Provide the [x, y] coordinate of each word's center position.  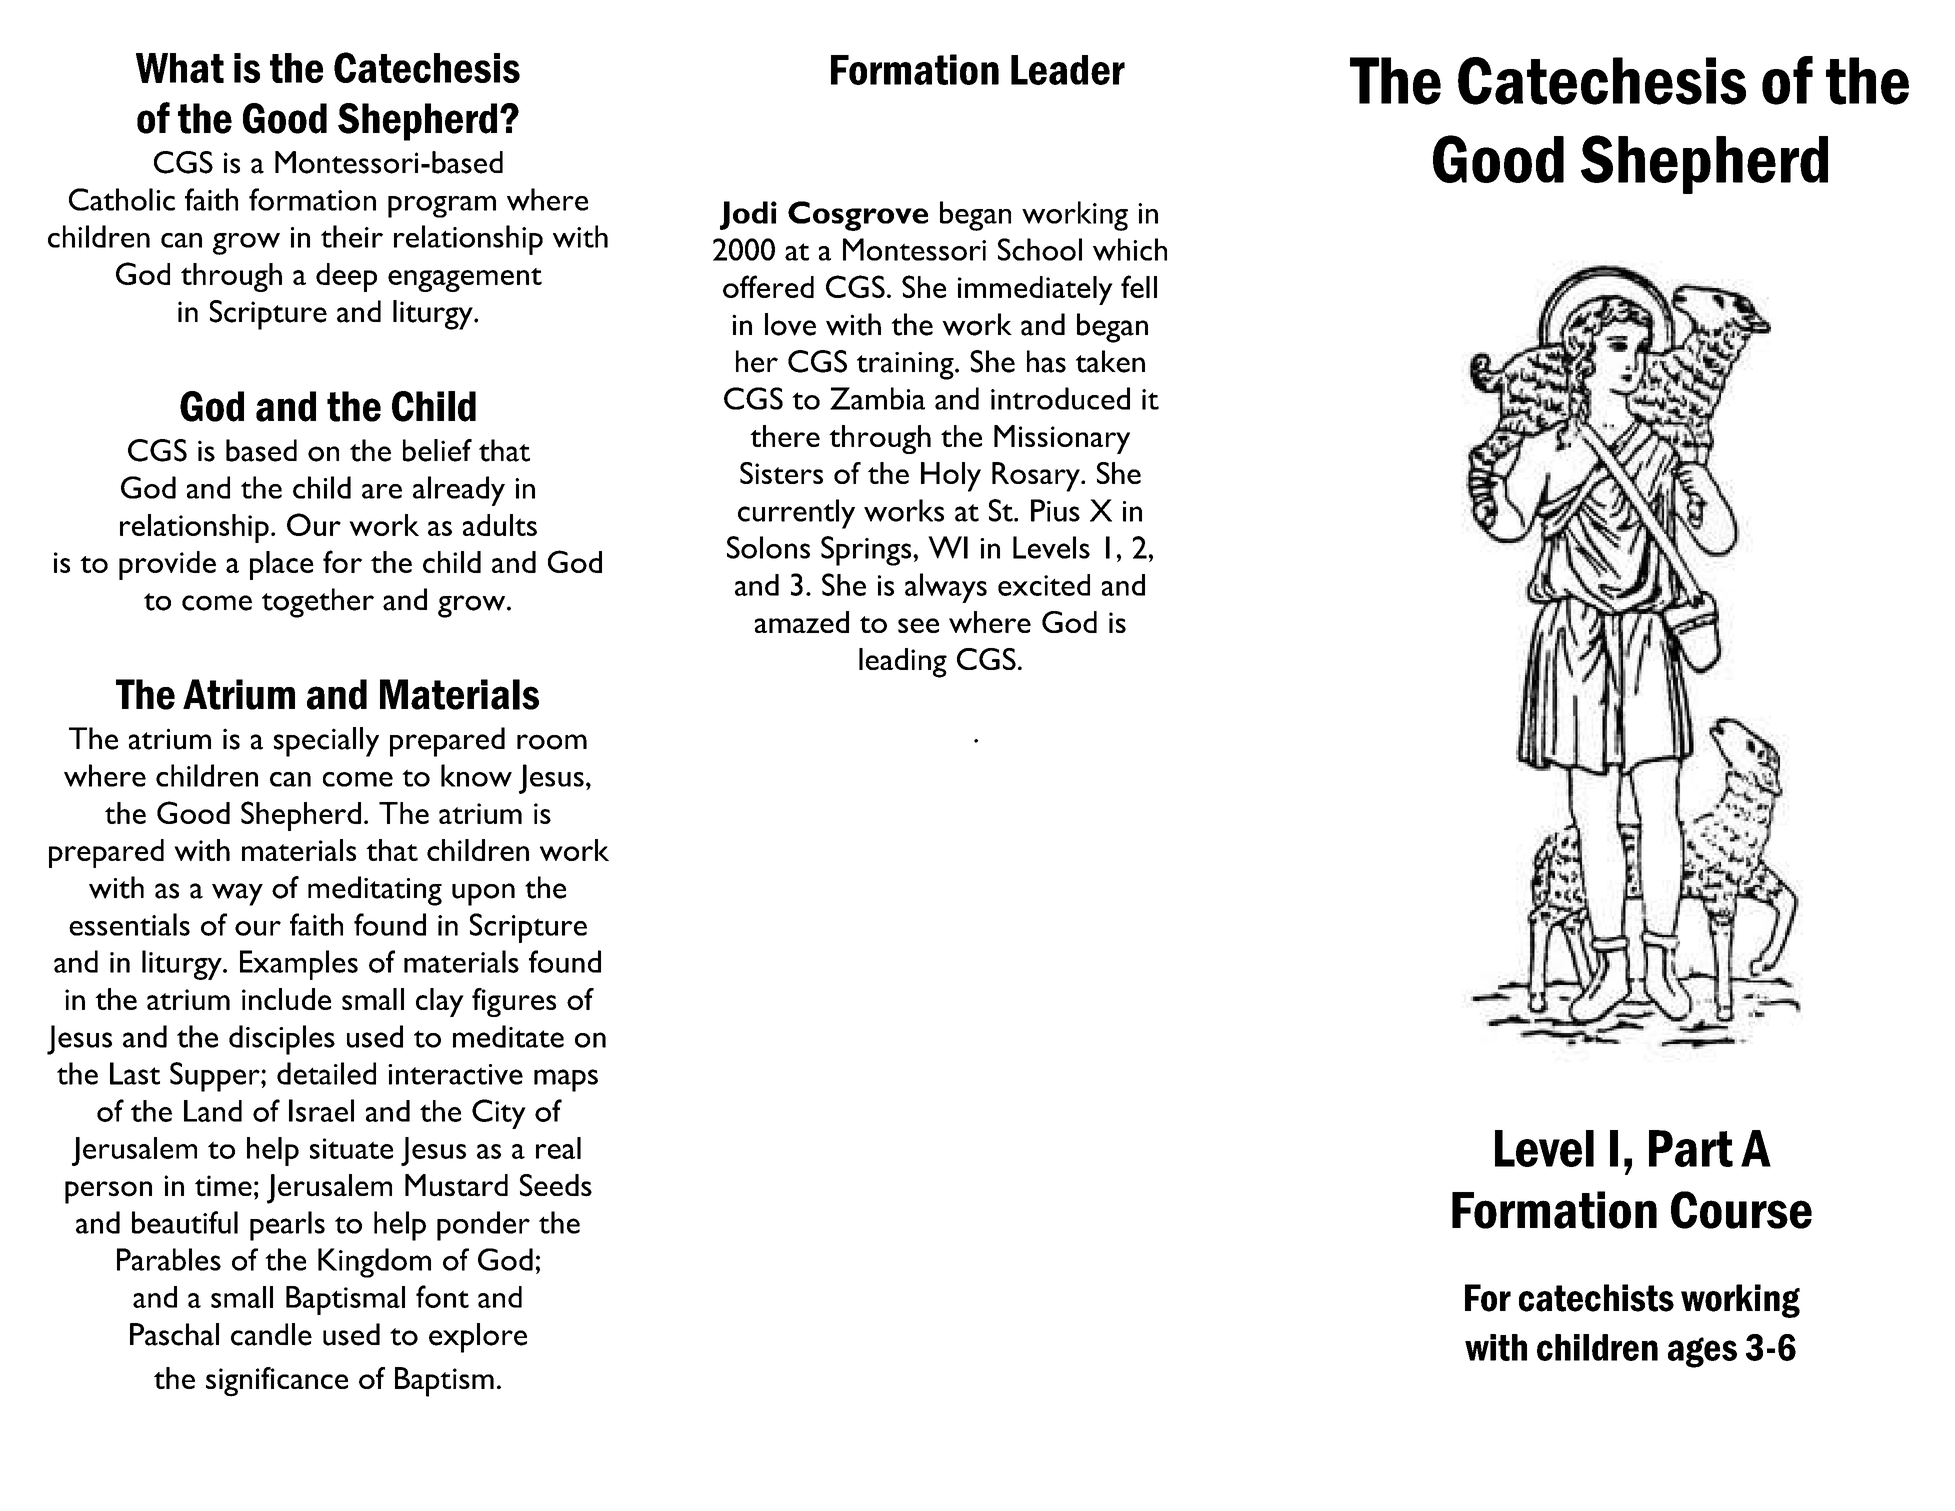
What [180, 68]
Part [1691, 1148]
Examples [299, 965]
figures [514, 1002]
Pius [1055, 510]
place [282, 565]
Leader [1068, 70]
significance [277, 1382]
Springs [867, 551]
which [1130, 249]
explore [478, 1338]
